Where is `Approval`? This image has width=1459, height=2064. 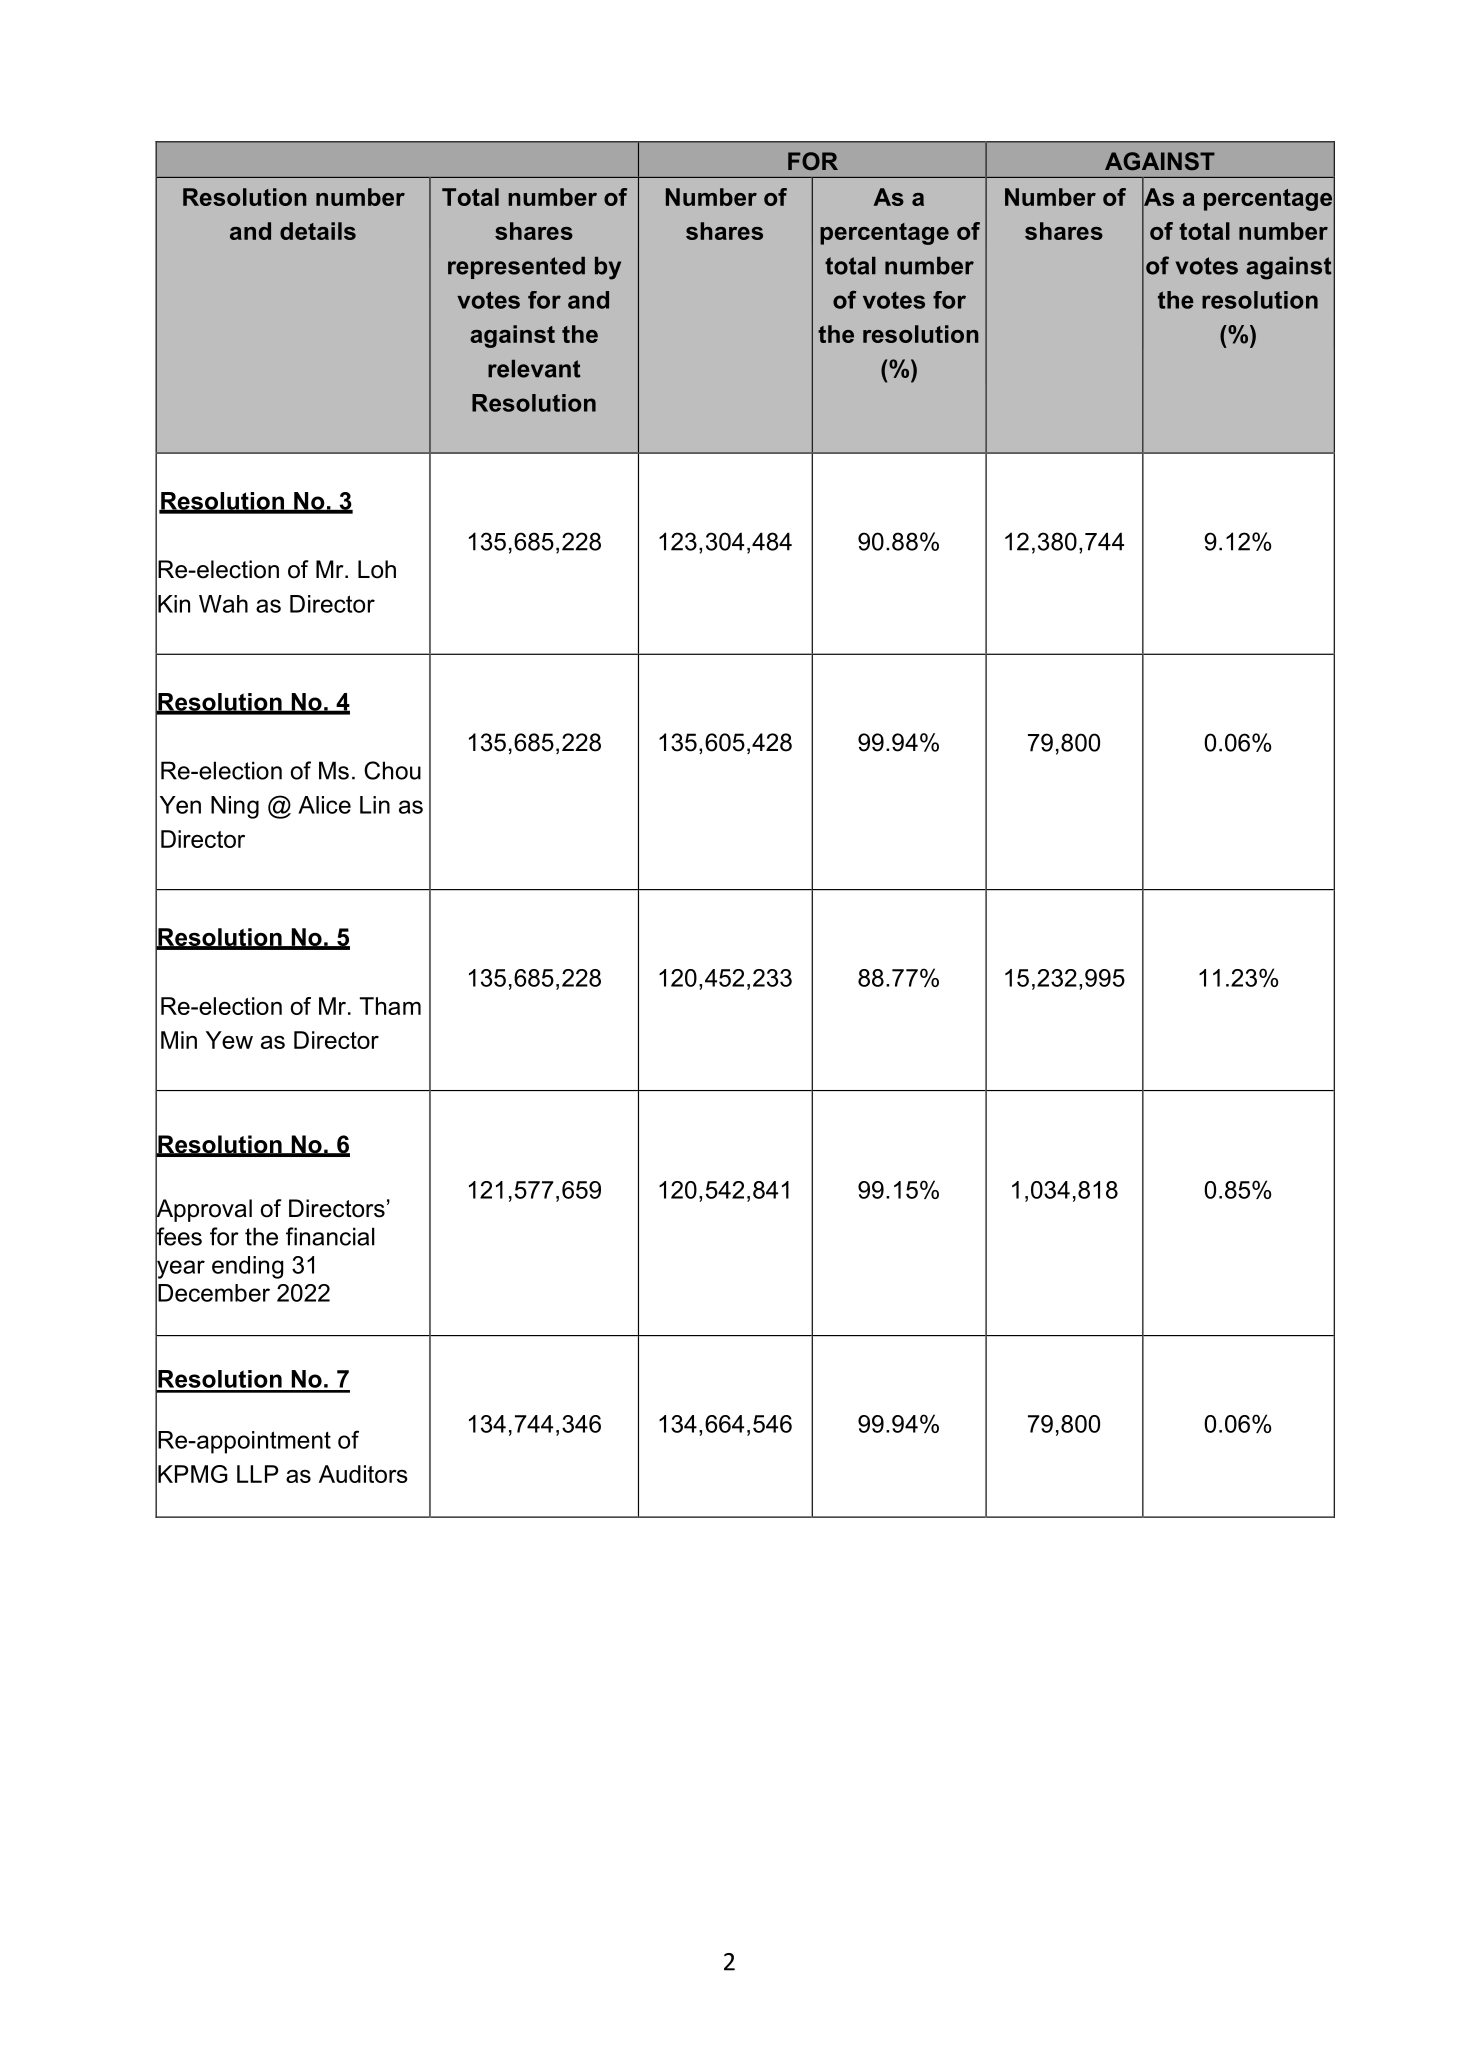
Approval is located at coordinates (203, 1210).
